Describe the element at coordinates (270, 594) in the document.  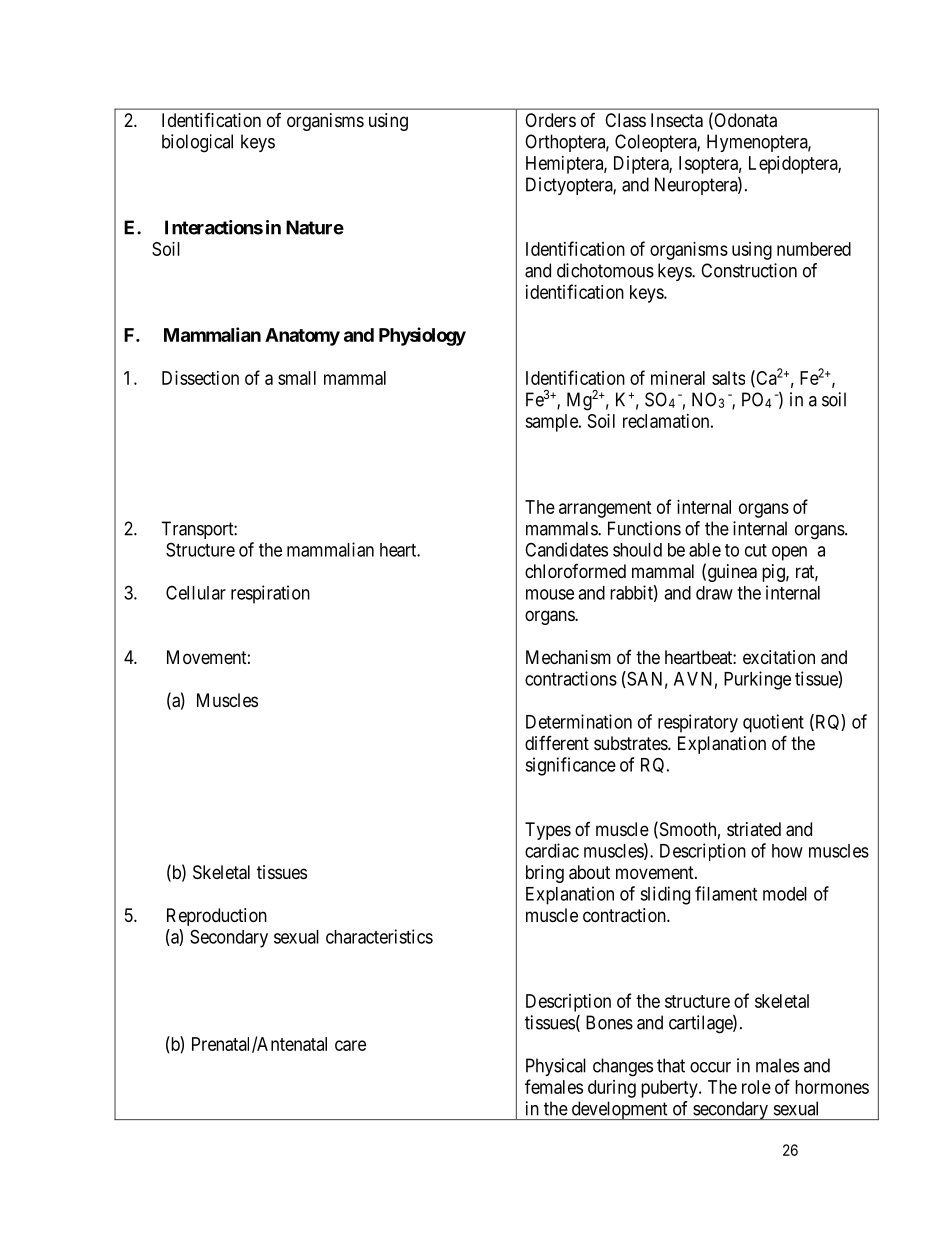
I see `respiration` at that location.
